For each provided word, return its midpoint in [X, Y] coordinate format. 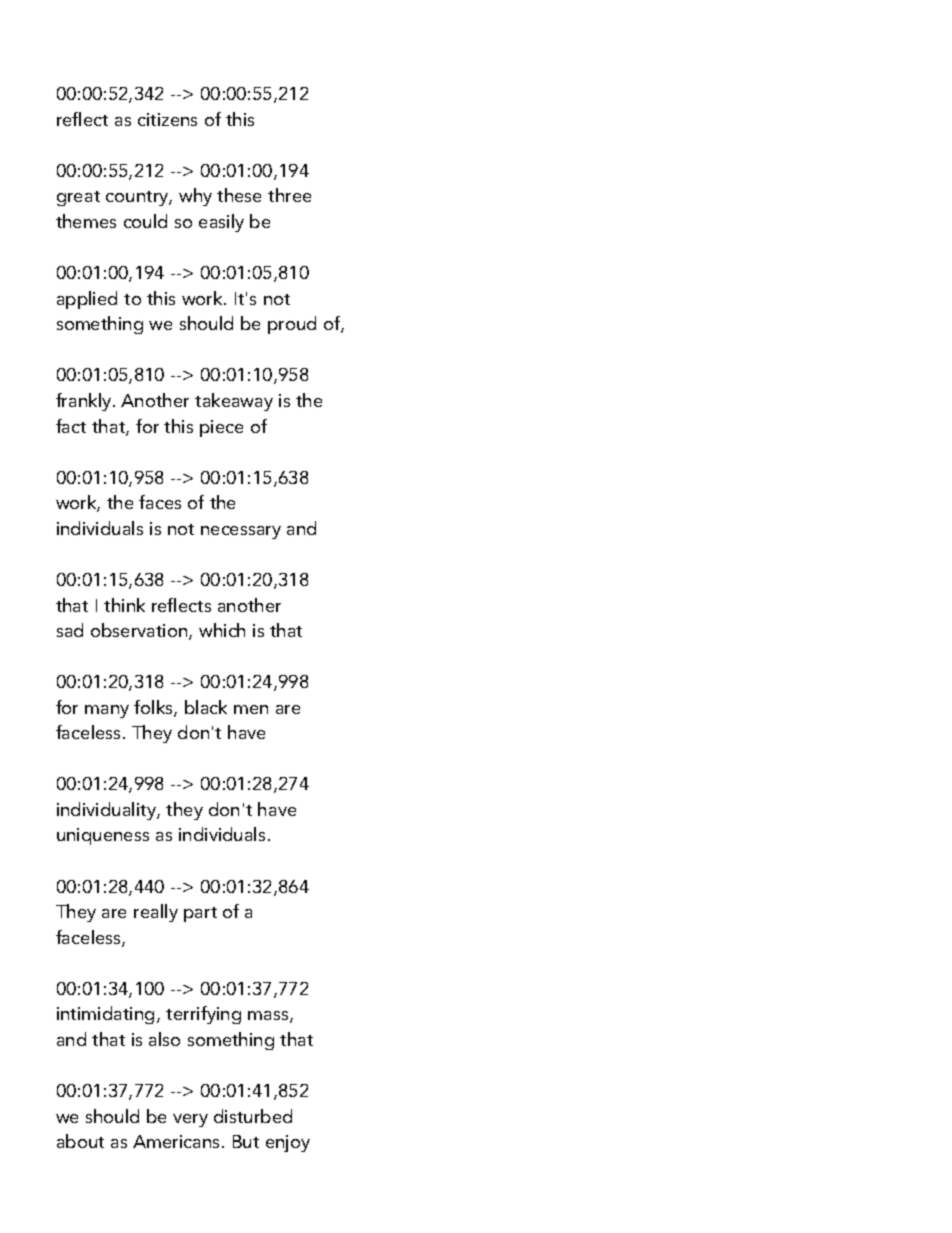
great [78, 198]
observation [140, 631]
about [80, 1141]
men [251, 709]
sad [70, 630]
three [289, 195]
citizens [167, 119]
